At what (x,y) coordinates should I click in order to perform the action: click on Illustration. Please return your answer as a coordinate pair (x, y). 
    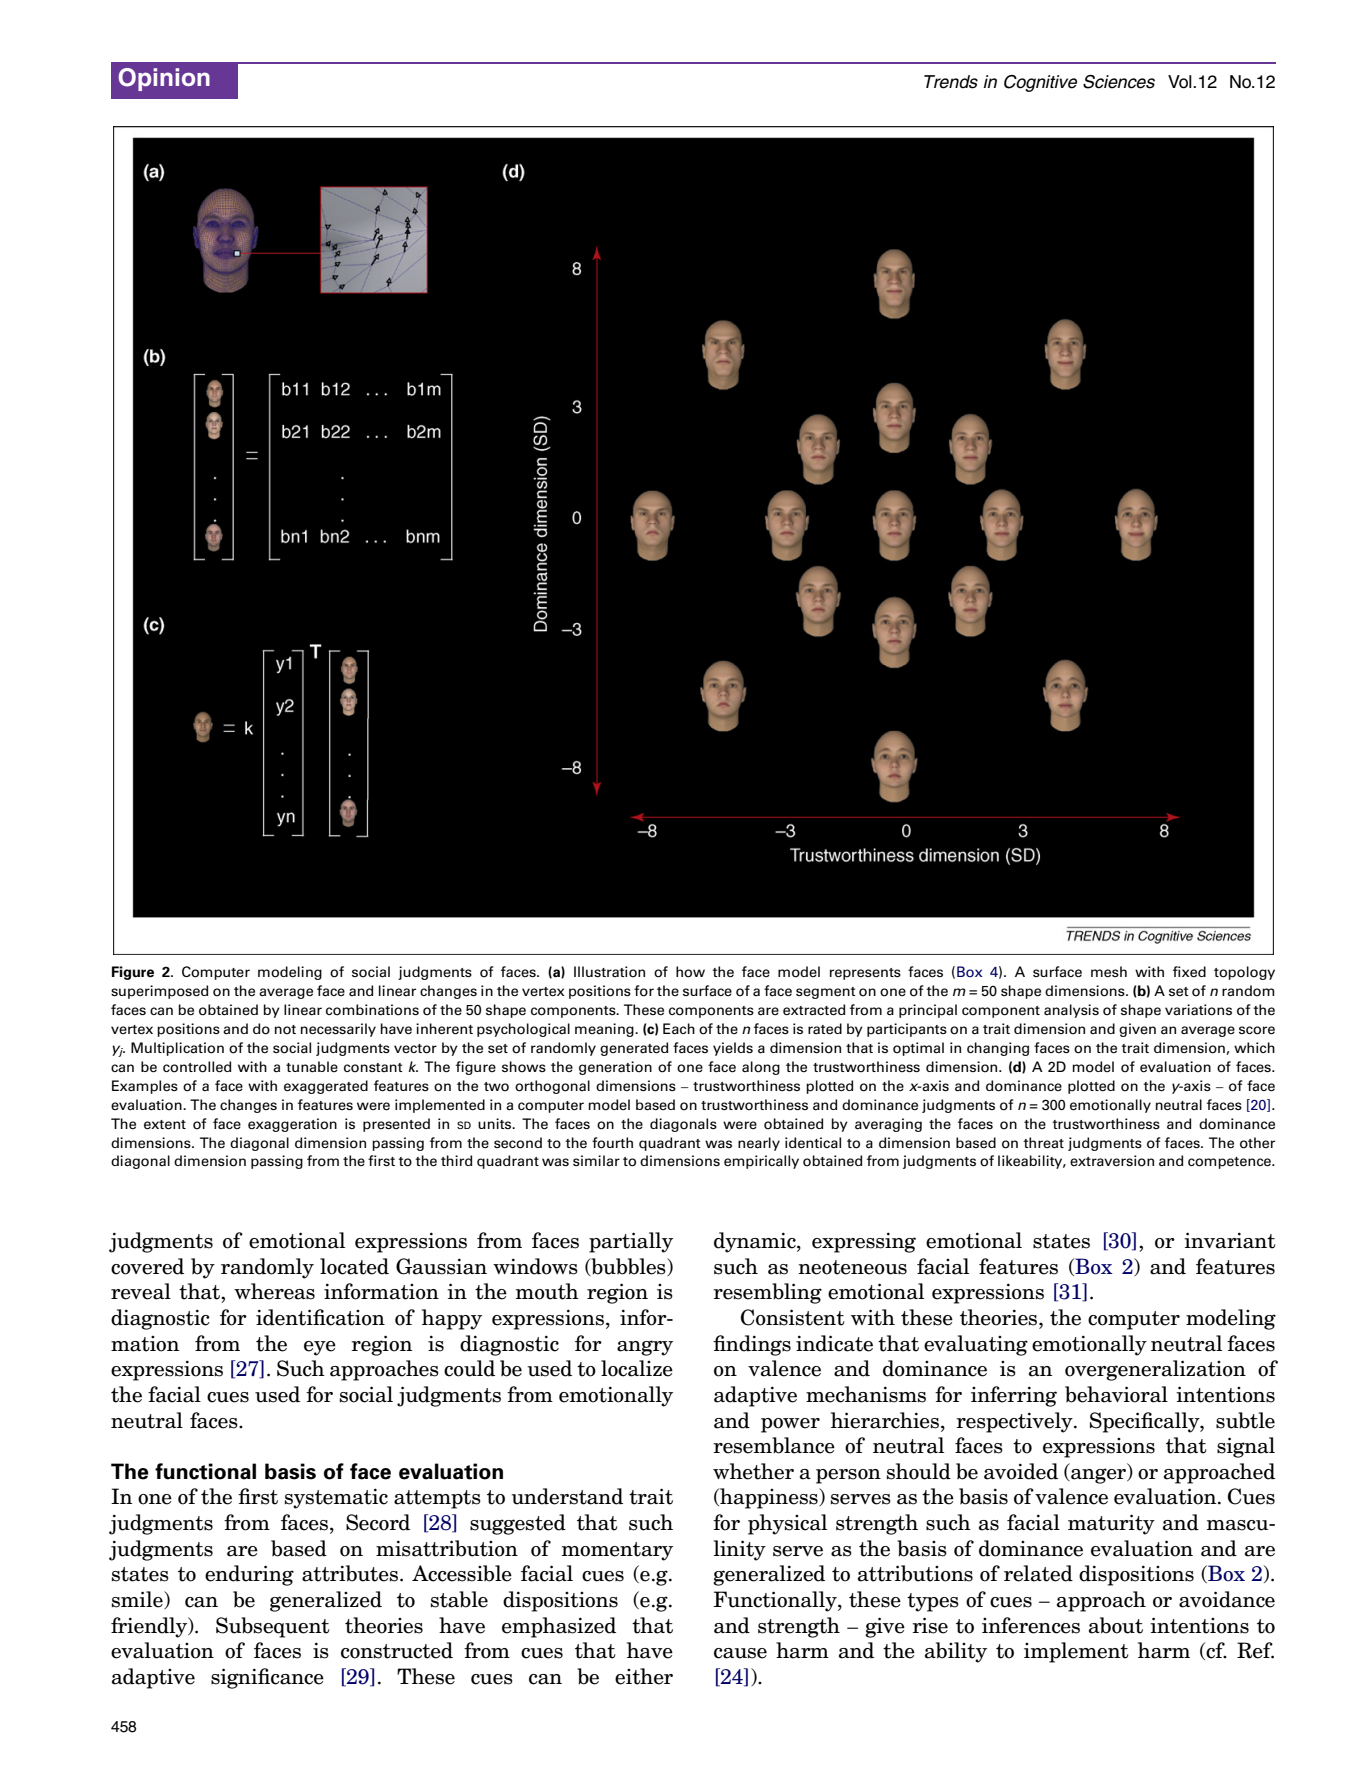
    Looking at the image, I should click on (609, 972).
